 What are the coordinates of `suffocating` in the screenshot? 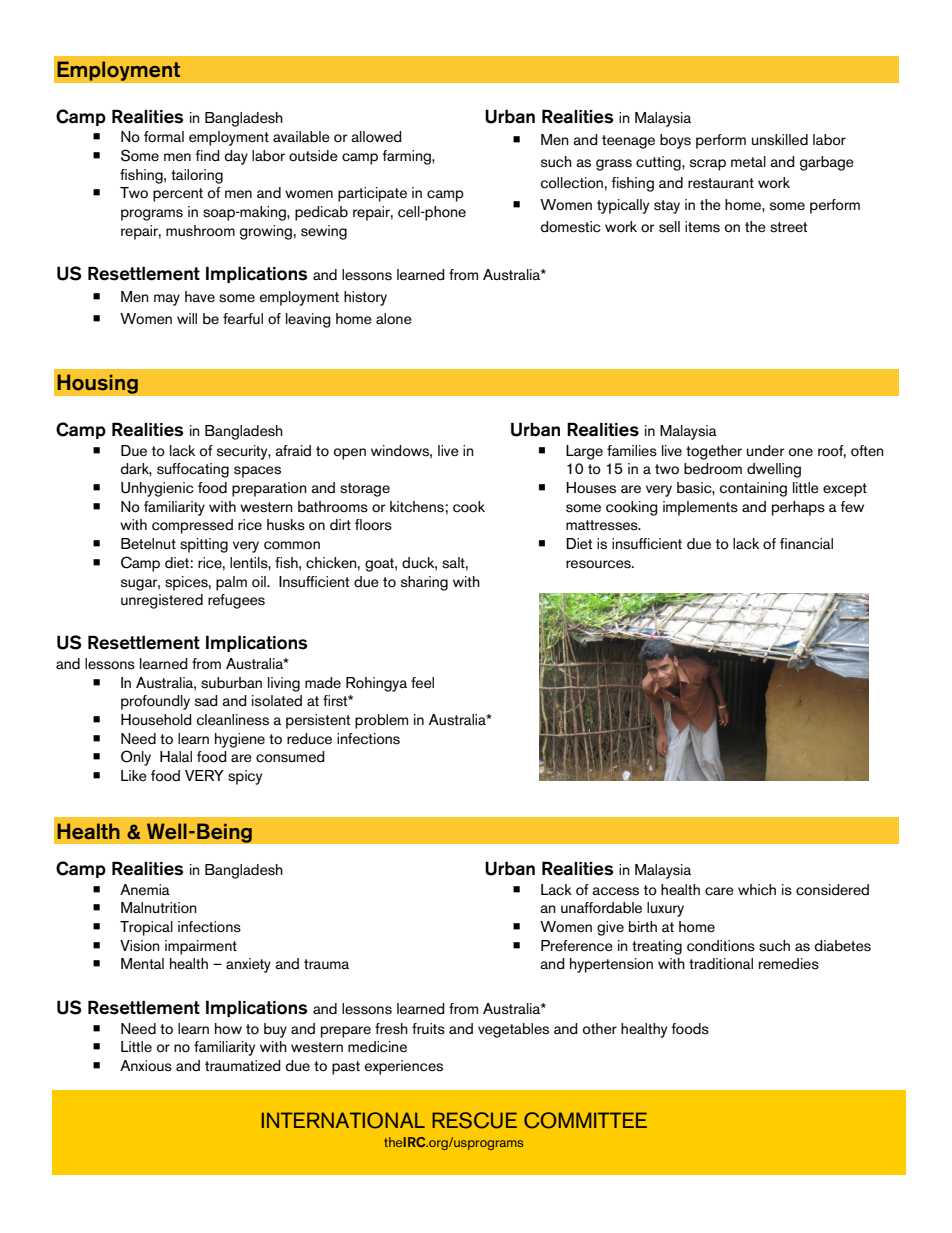 It's located at (193, 470).
